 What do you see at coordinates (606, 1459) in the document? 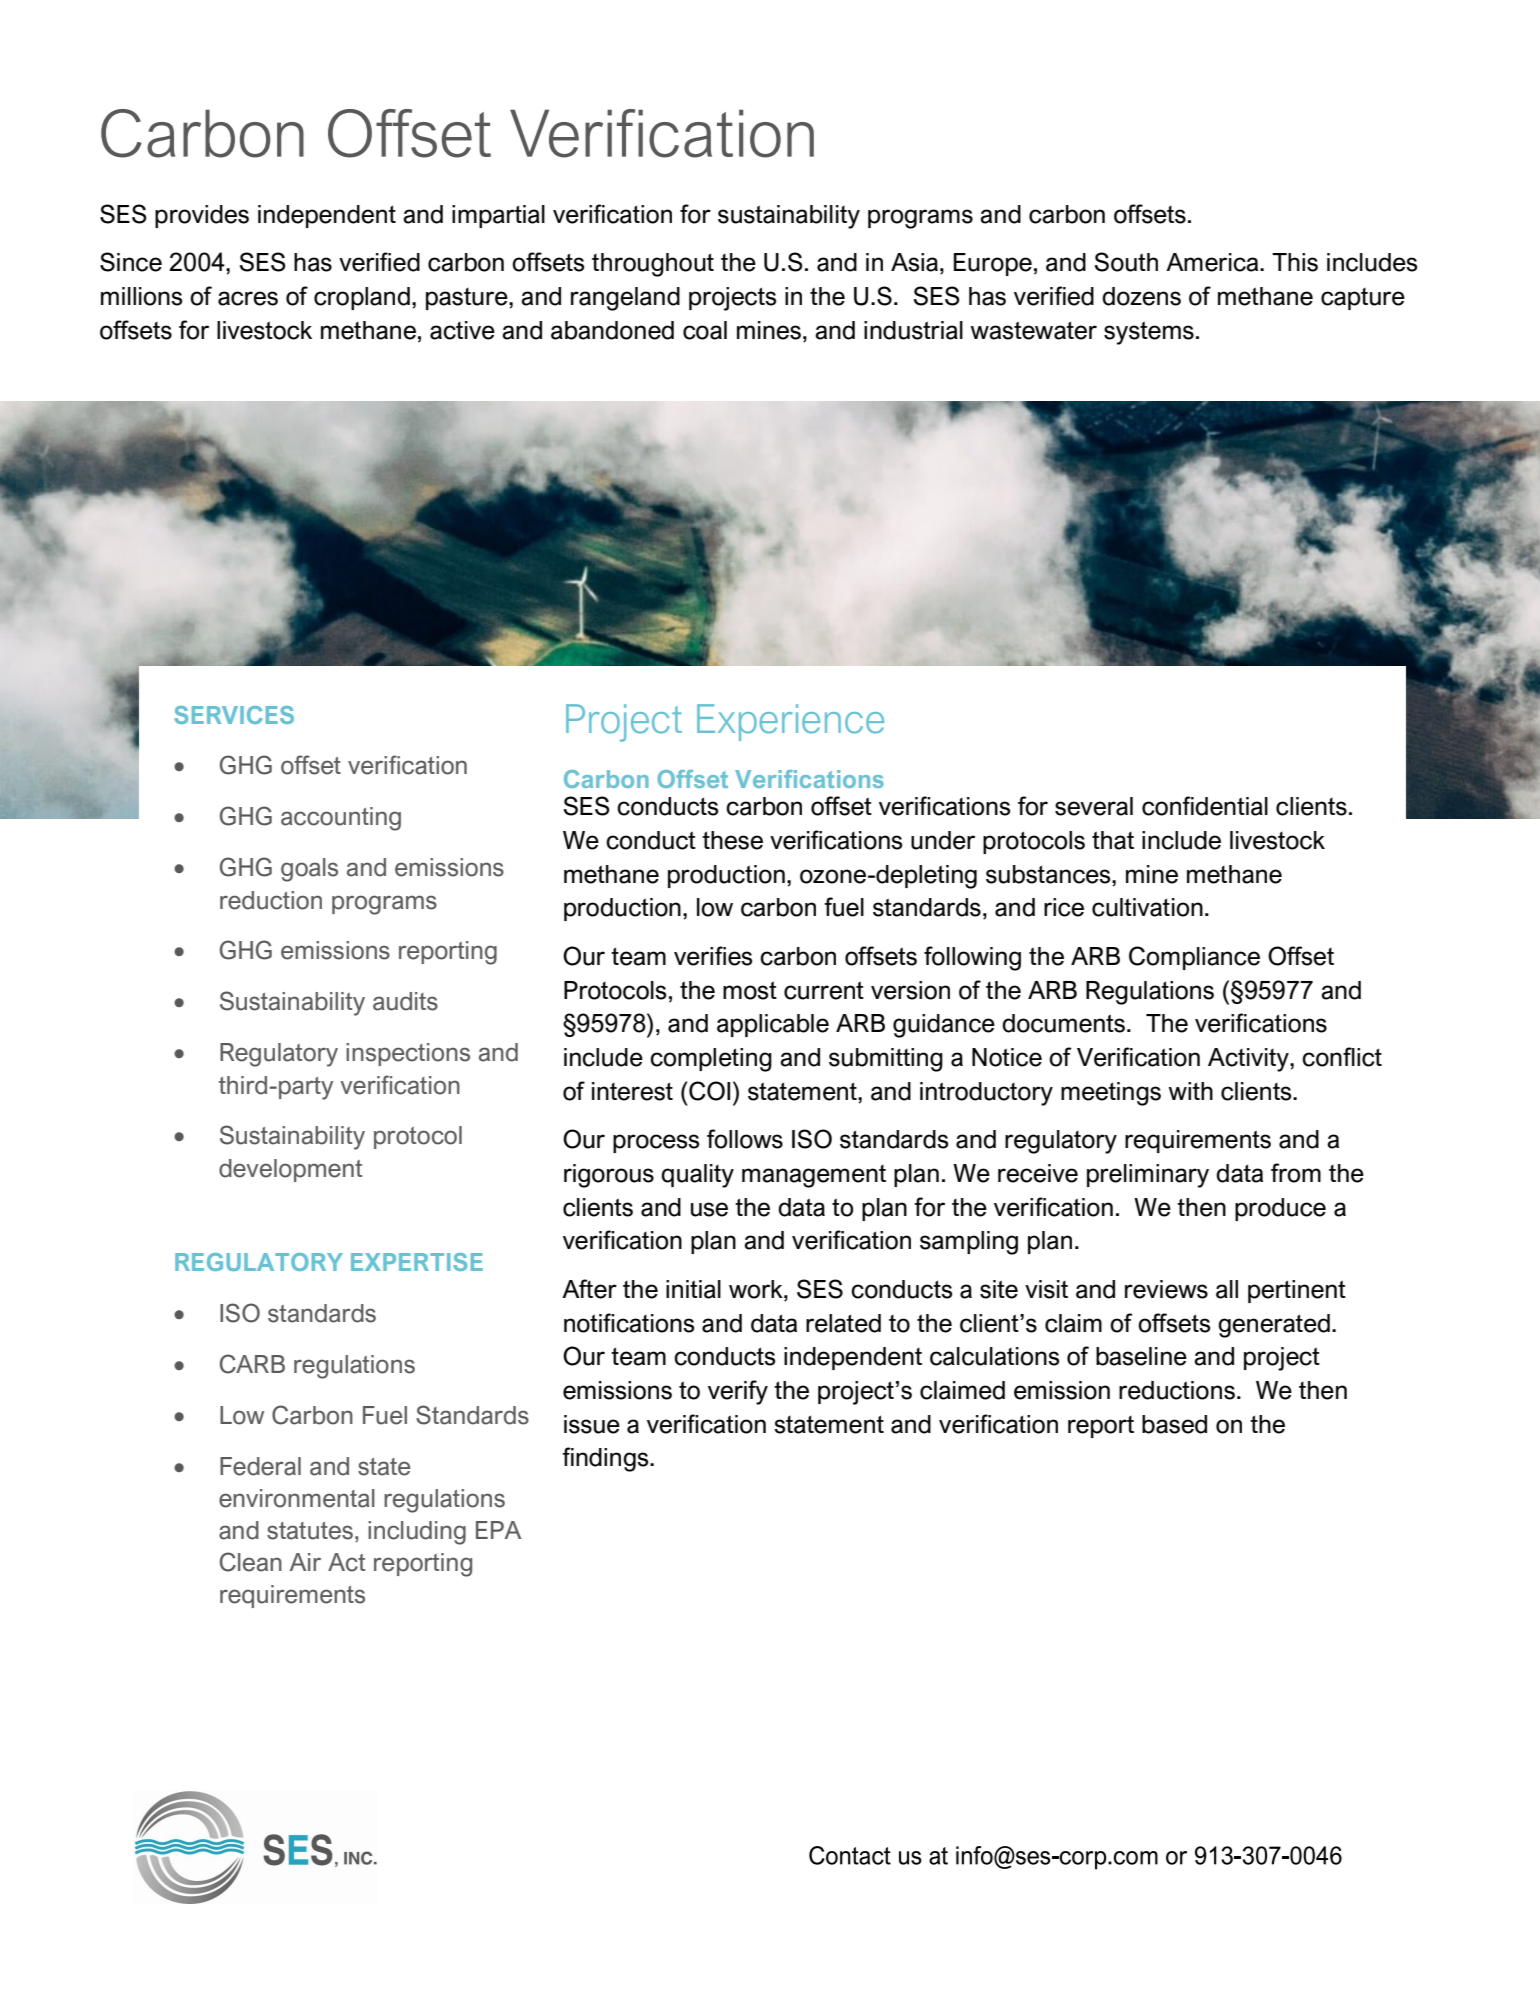
I see `findings` at bounding box center [606, 1459].
